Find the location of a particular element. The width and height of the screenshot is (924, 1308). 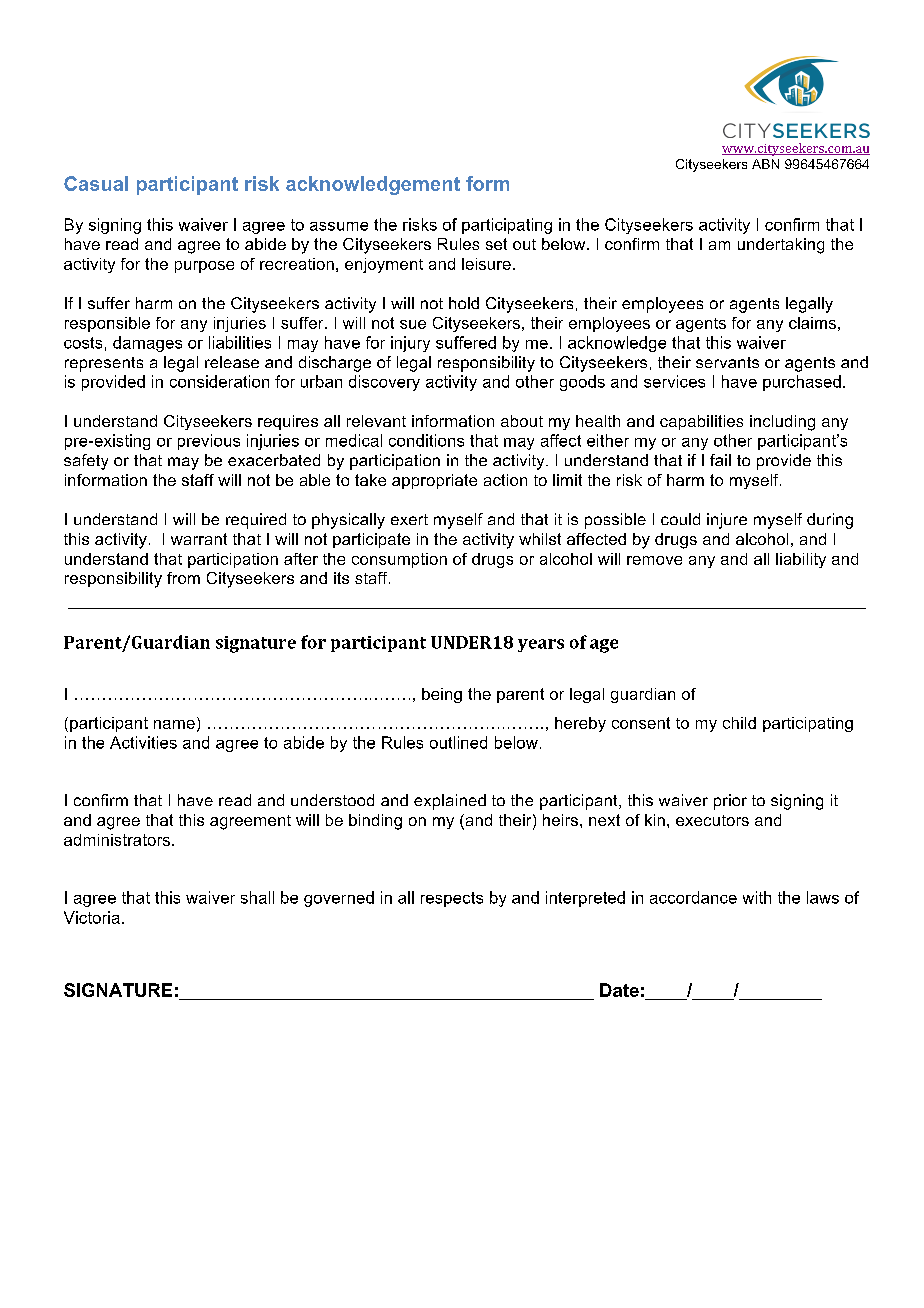

name is located at coordinates (174, 724).
